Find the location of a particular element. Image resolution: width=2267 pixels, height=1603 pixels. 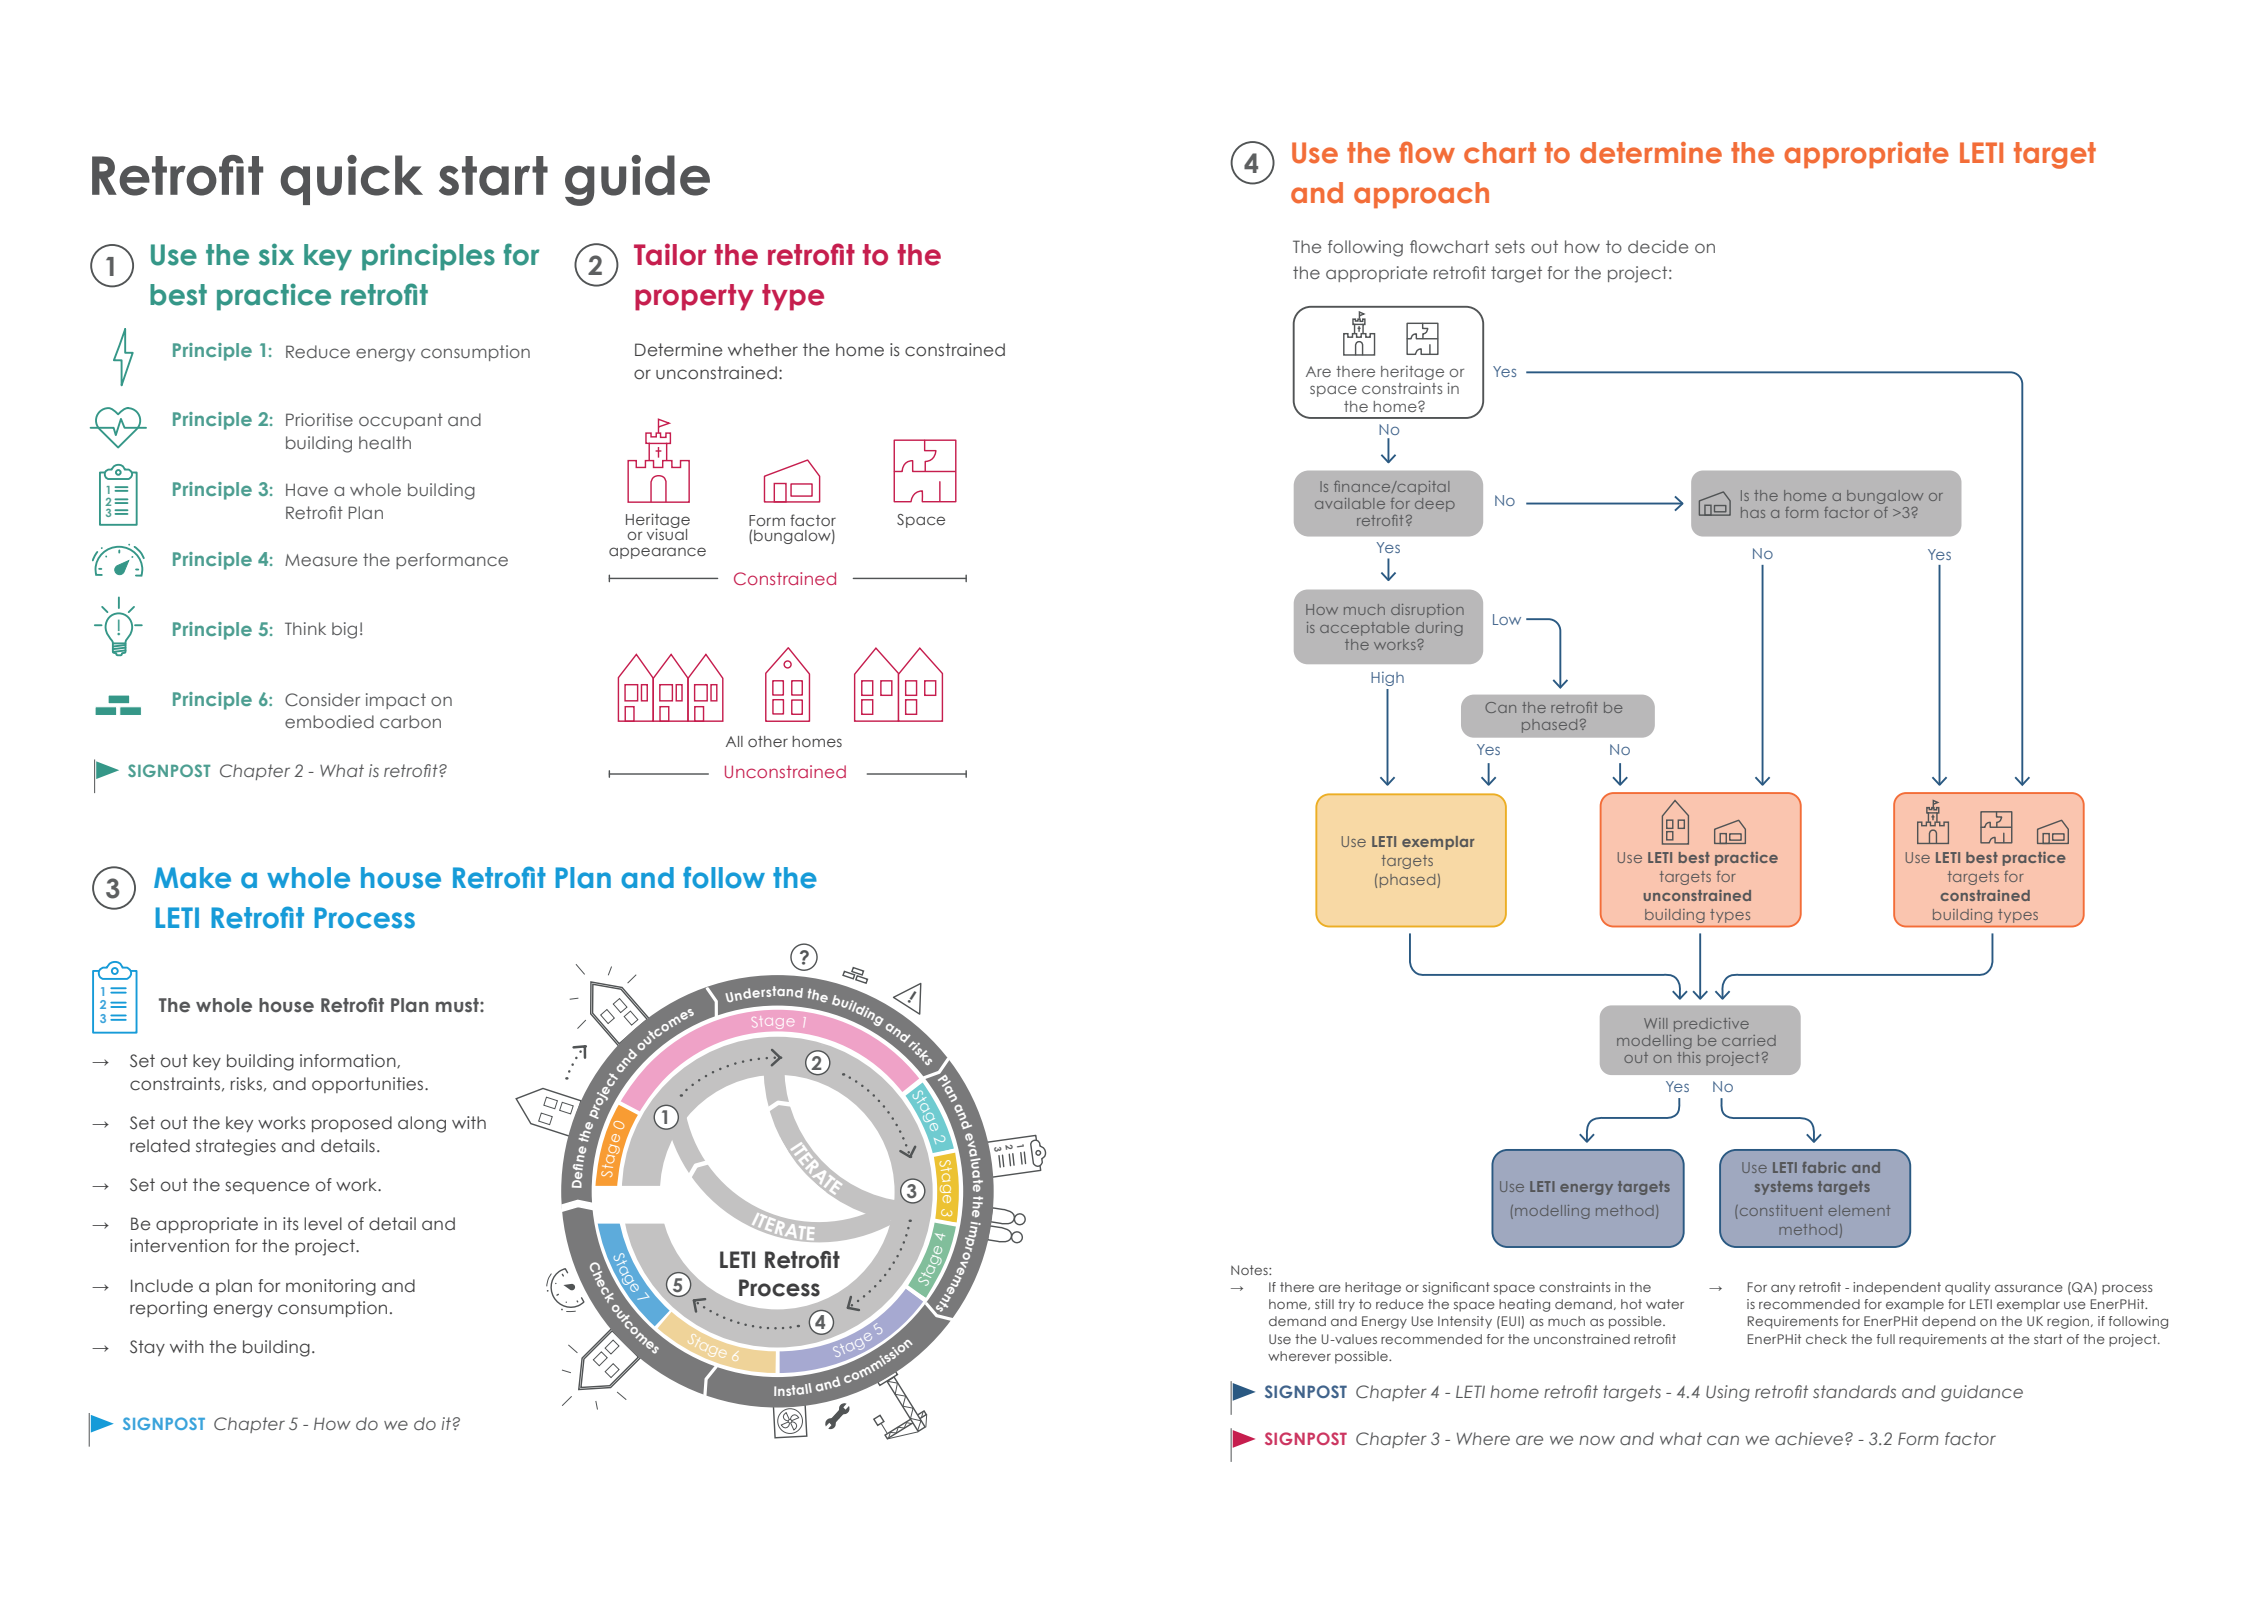

big is located at coordinates (344, 630).
